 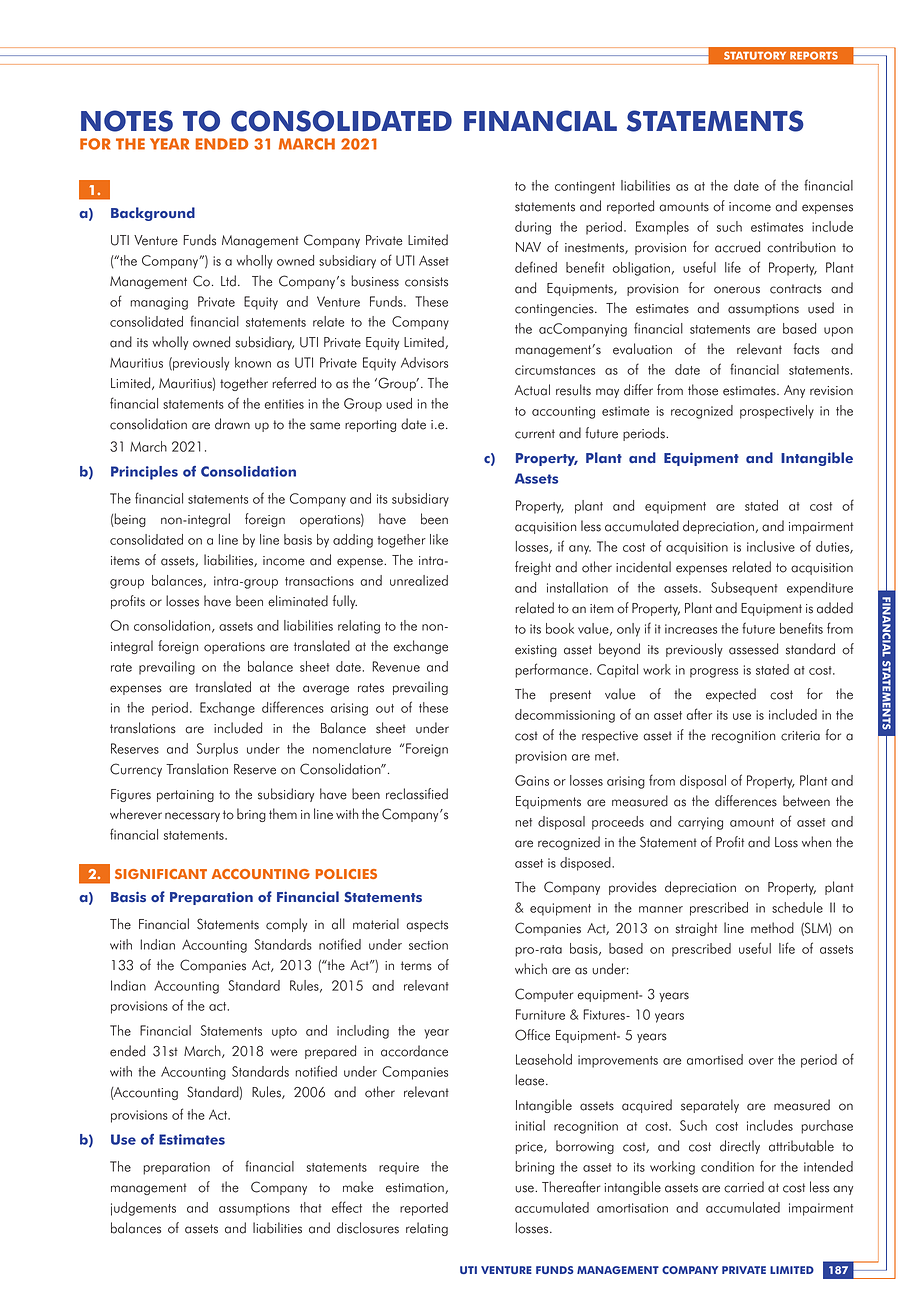 I want to click on judgements, so click(x=143, y=1209).
